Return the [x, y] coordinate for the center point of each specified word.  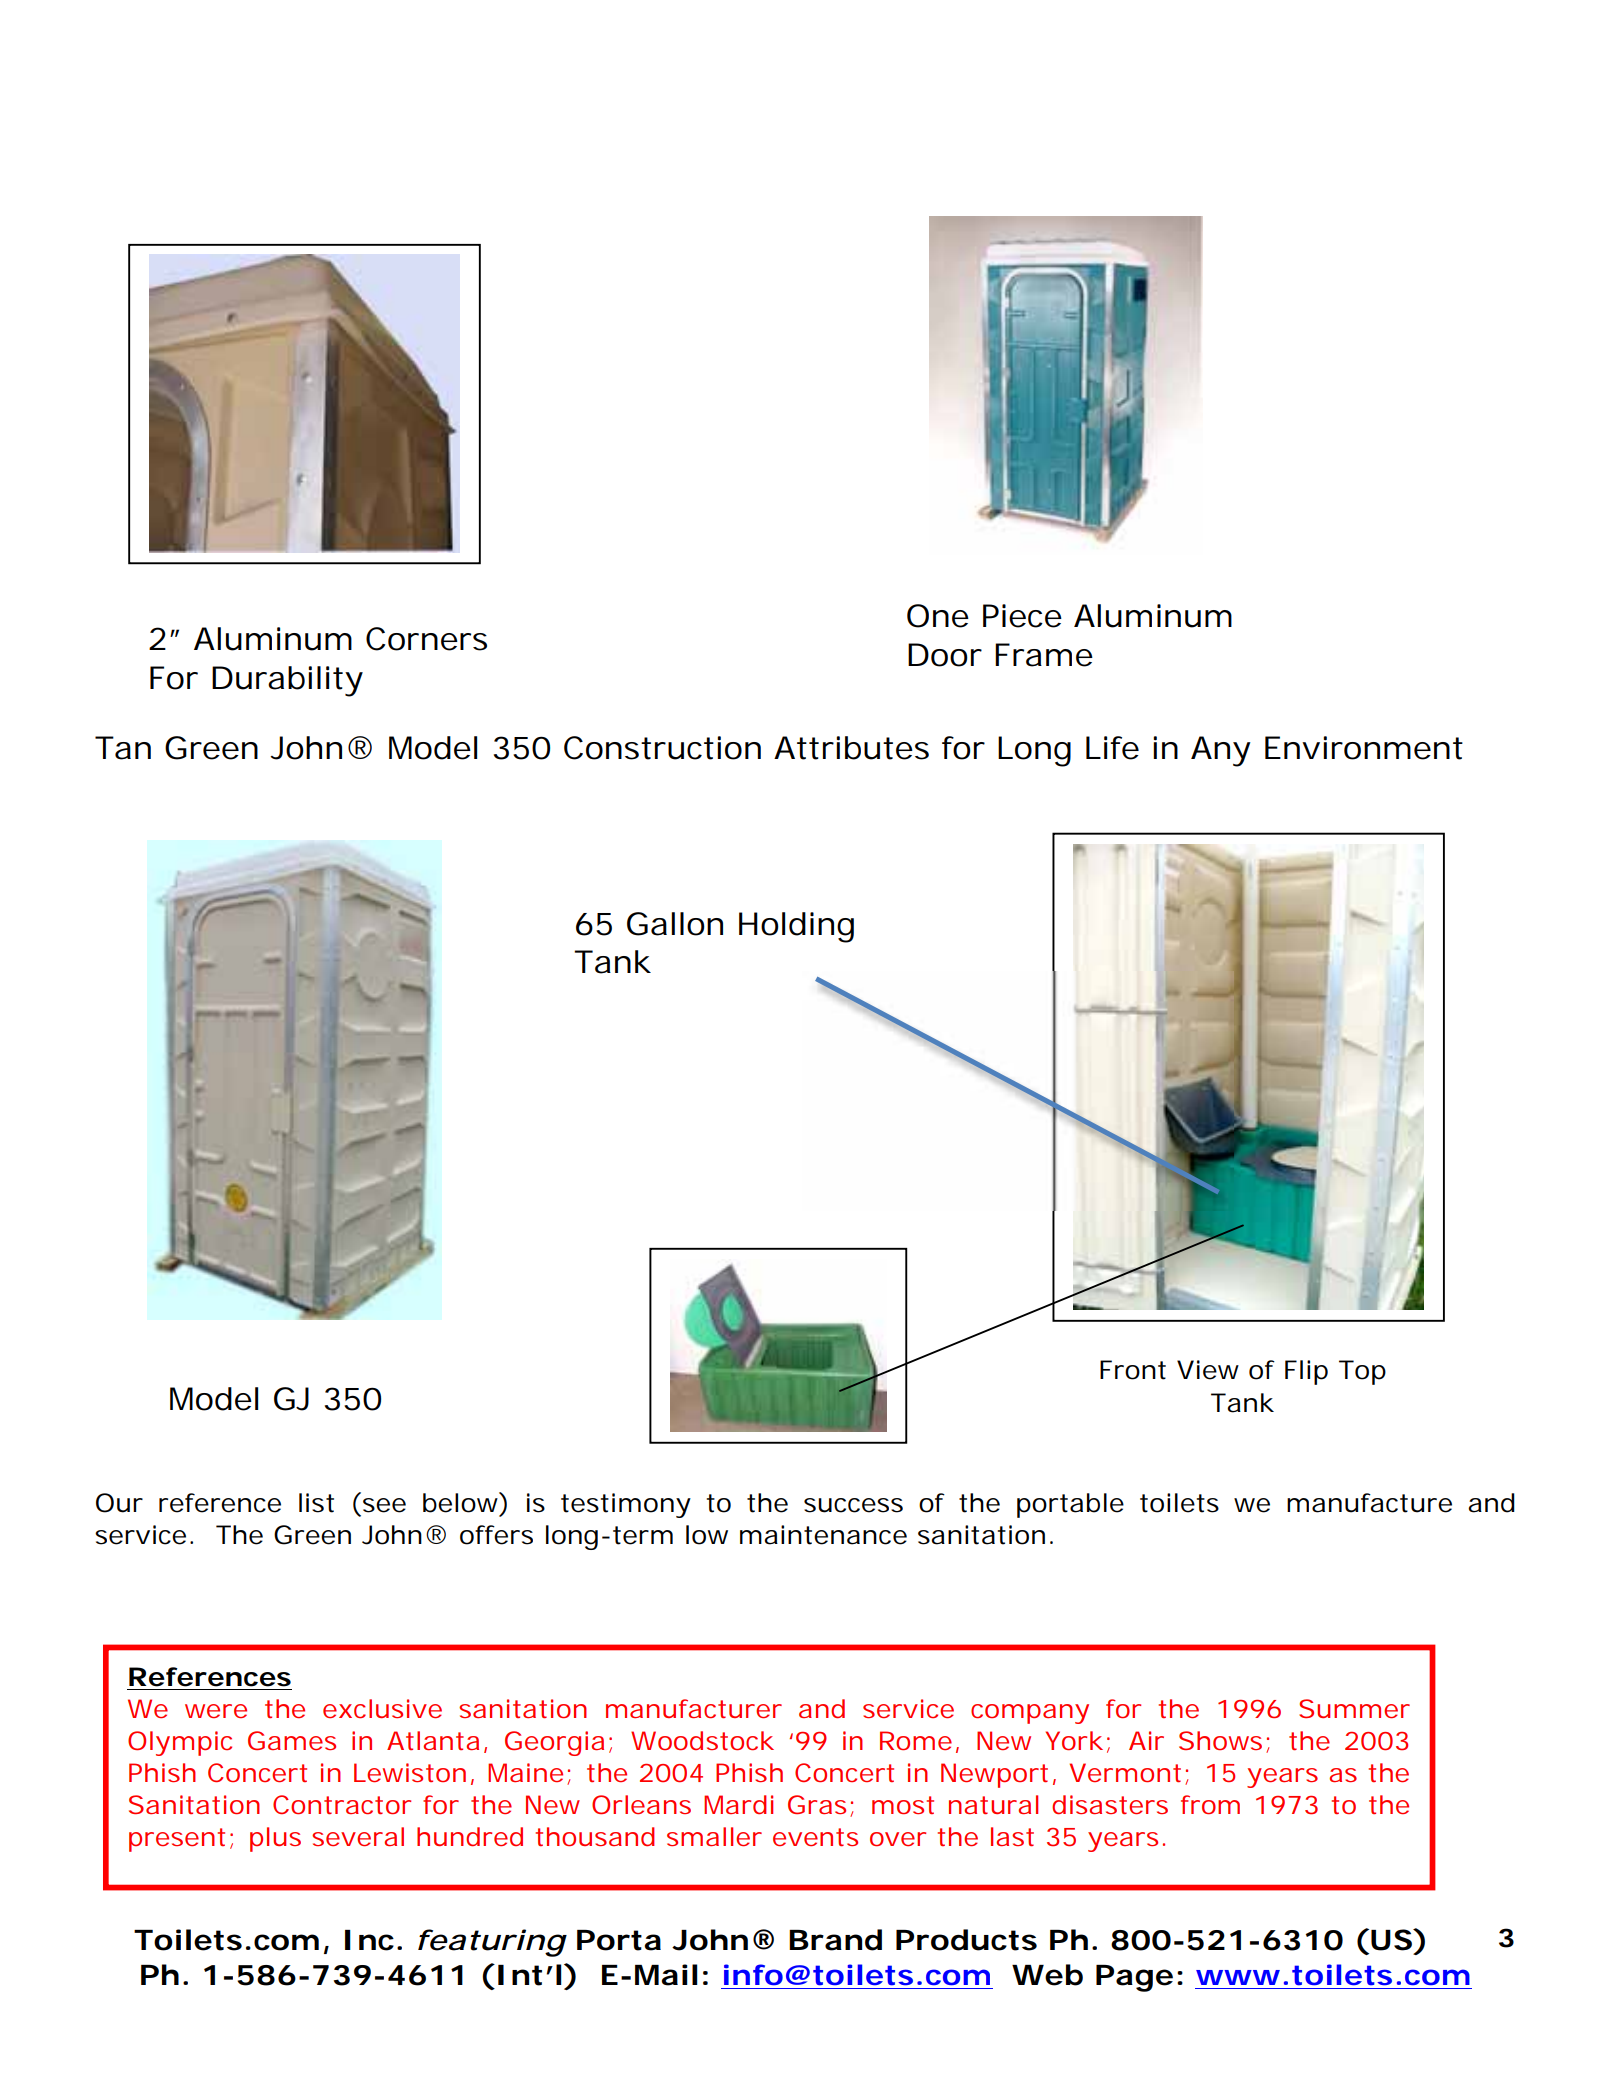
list [316, 1503]
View [1208, 1370]
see [384, 1505]
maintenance [823, 1535]
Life [1112, 748]
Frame [1044, 655]
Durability [287, 681]
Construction [662, 748]
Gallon [675, 924]
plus [275, 1839]
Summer [1354, 1708]
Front [1133, 1370]
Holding [796, 927]
